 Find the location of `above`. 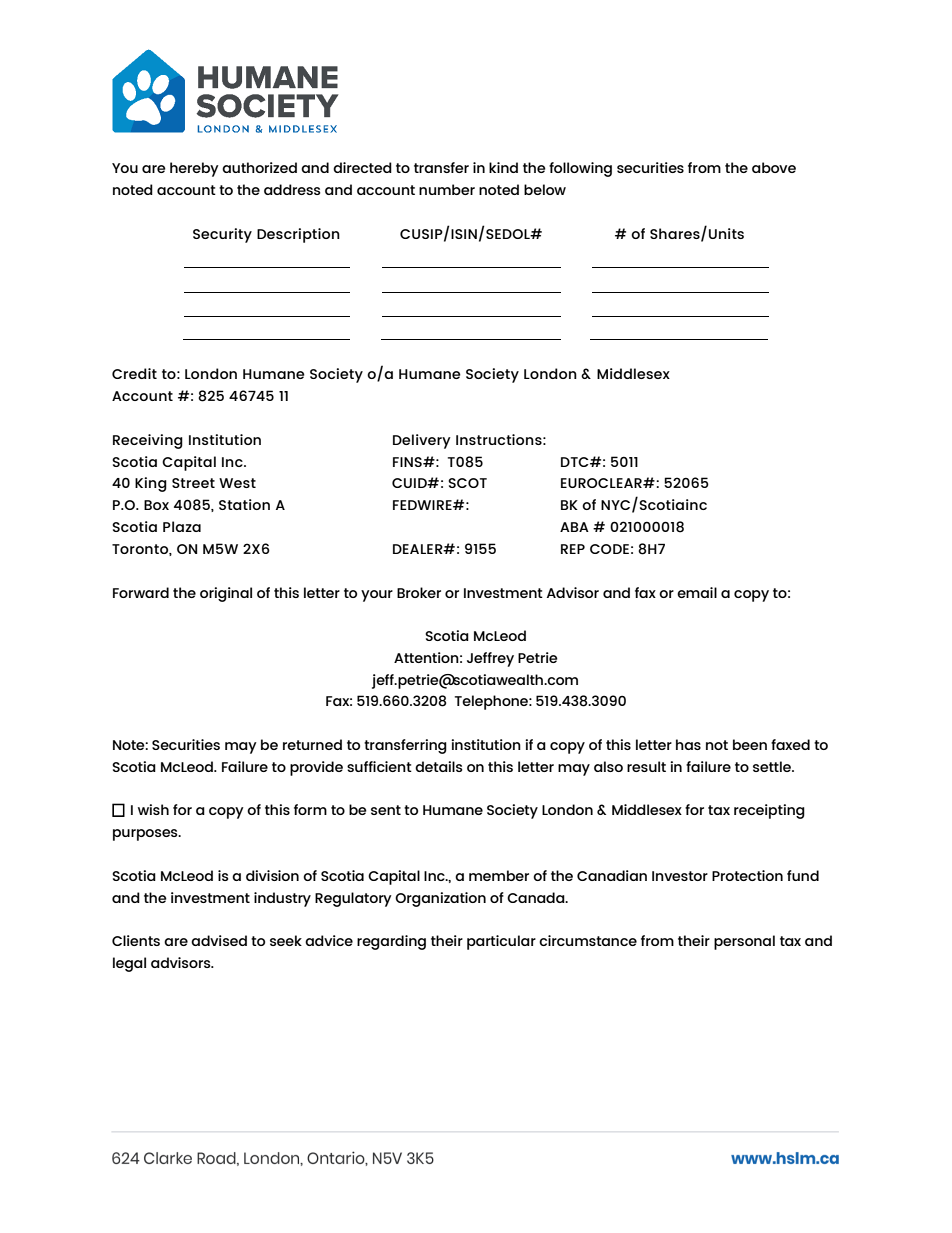

above is located at coordinates (774, 167).
